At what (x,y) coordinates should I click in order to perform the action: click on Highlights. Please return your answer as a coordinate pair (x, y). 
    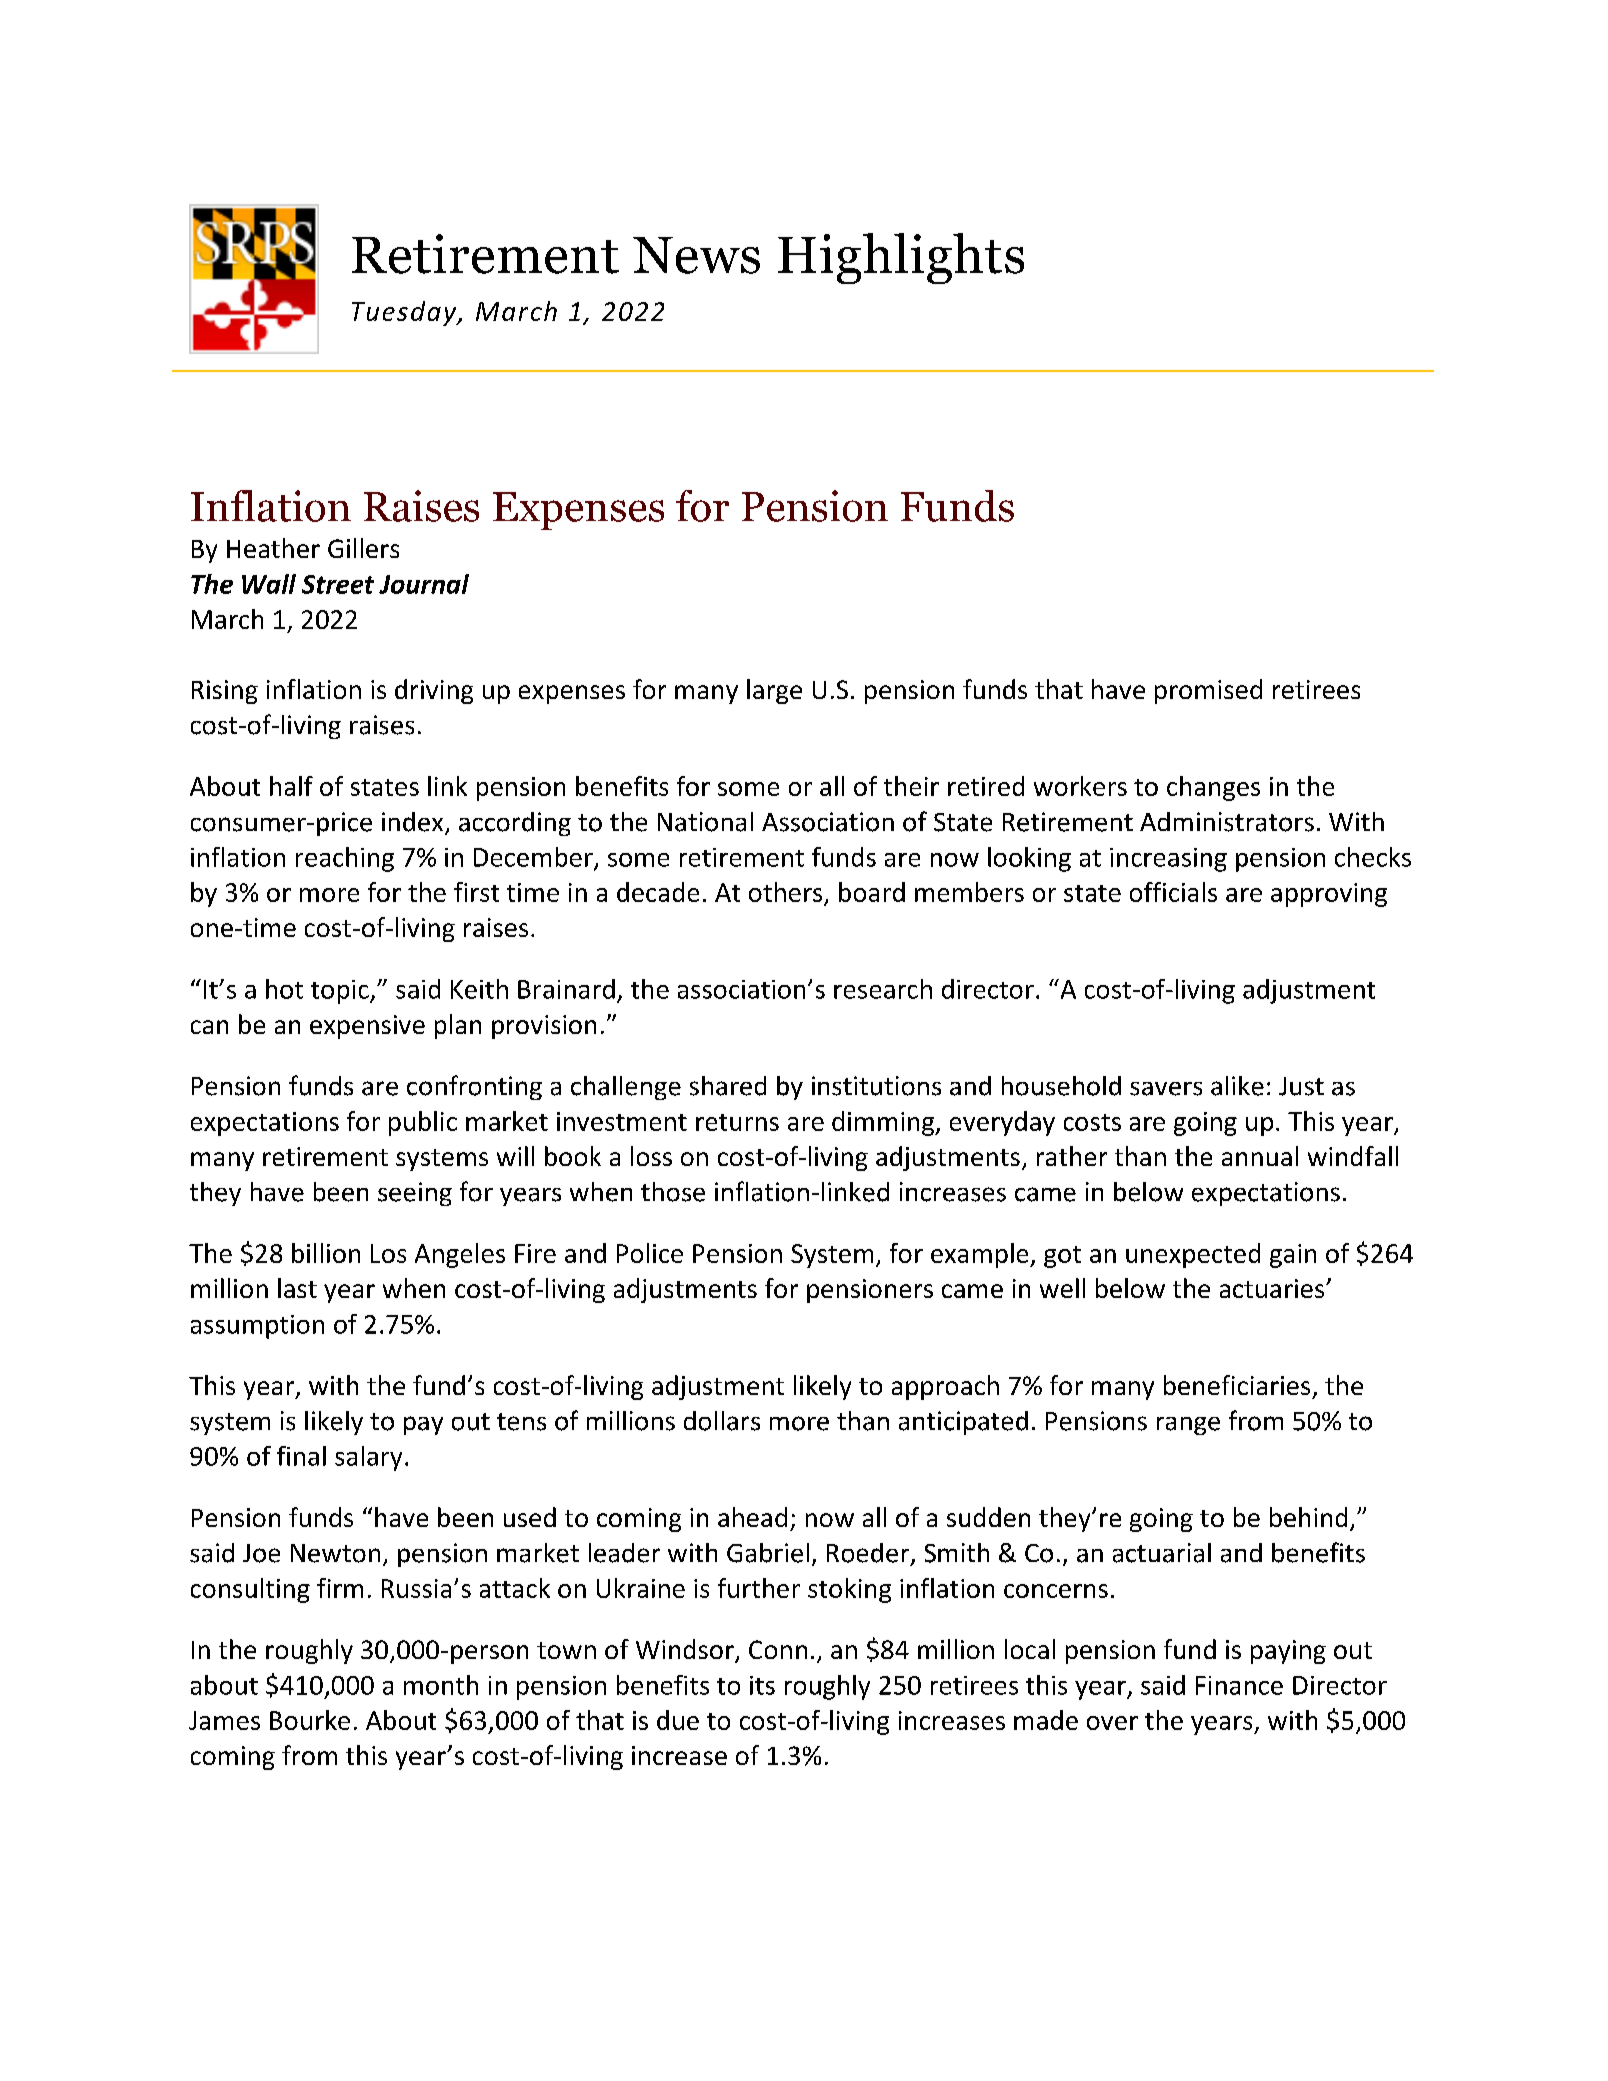
    Looking at the image, I should click on (901, 258).
